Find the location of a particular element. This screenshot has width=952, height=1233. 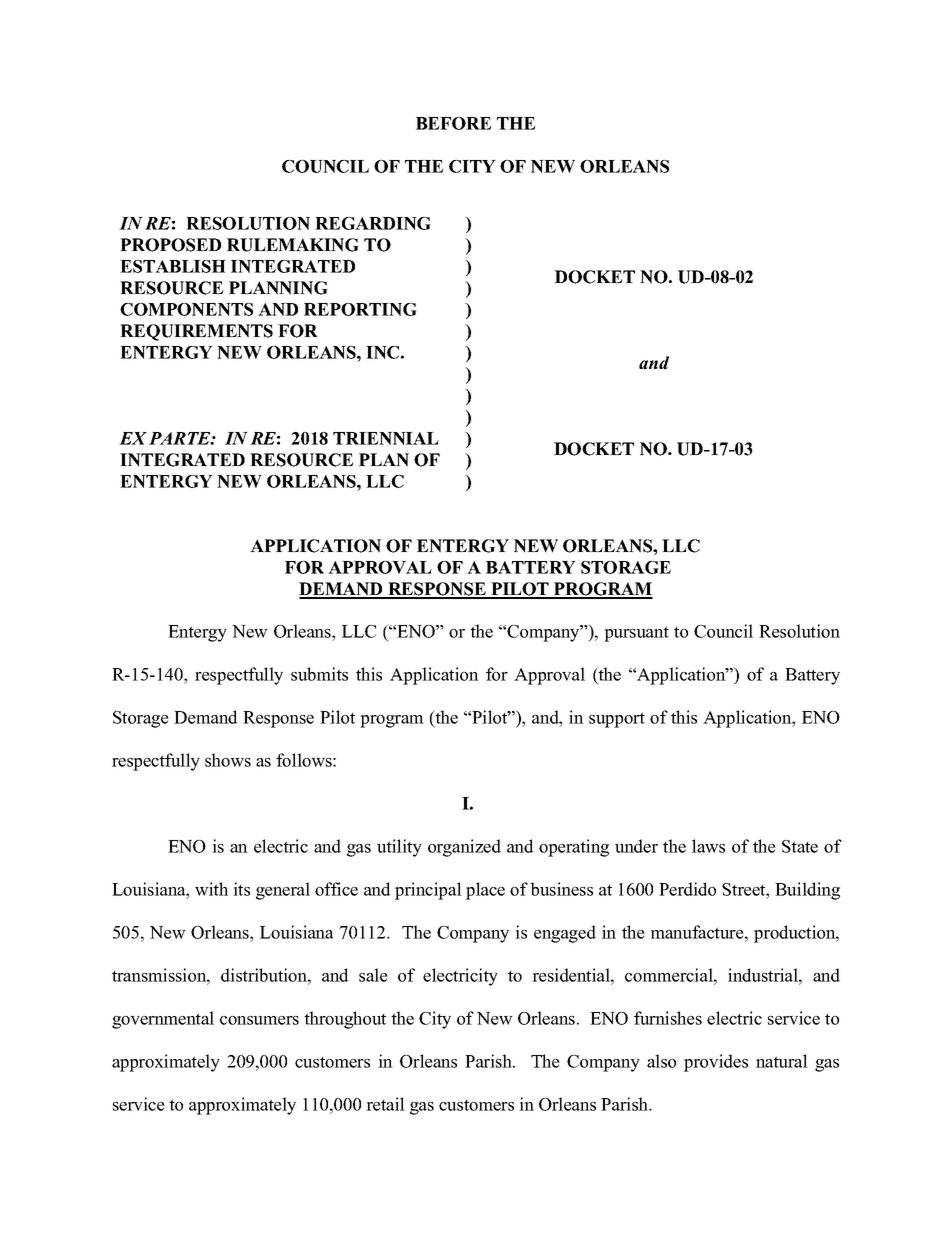

retail is located at coordinates (385, 1104).
